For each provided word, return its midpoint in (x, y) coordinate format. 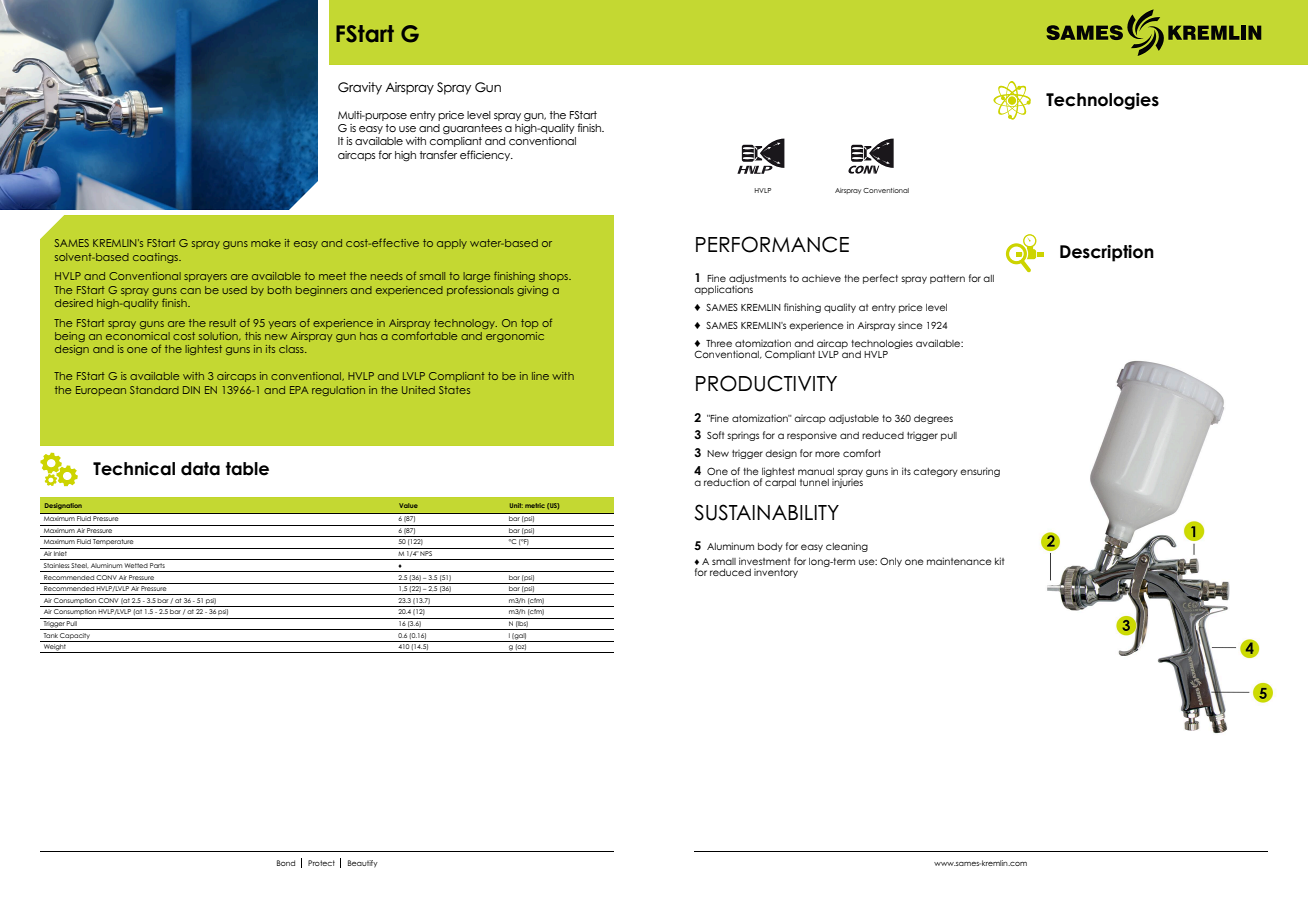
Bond (286, 863)
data (200, 469)
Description (1107, 253)
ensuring (980, 472)
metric (535, 505)
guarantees (472, 129)
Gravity (360, 88)
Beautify (363, 864)
